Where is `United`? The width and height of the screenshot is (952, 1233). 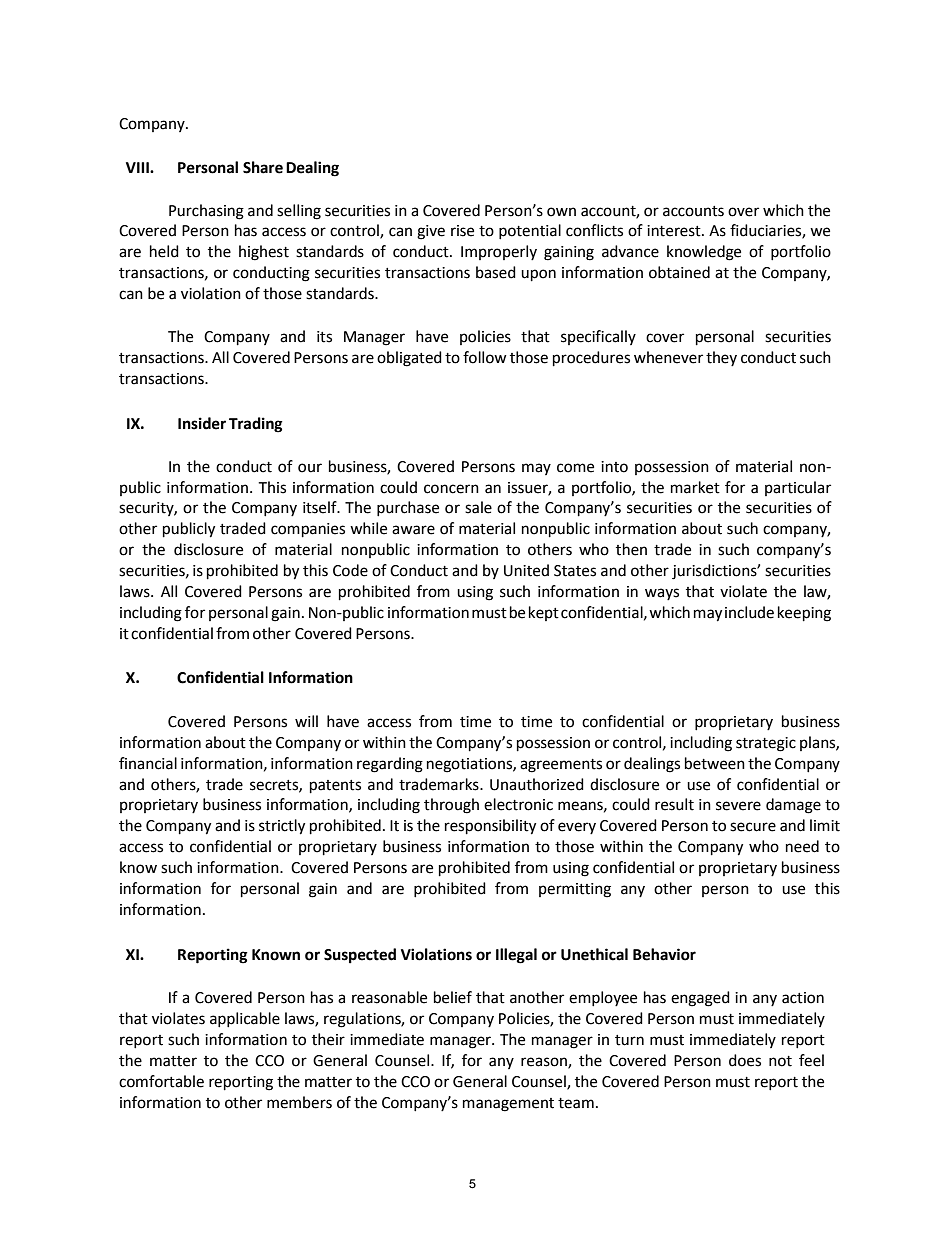 United is located at coordinates (526, 570).
